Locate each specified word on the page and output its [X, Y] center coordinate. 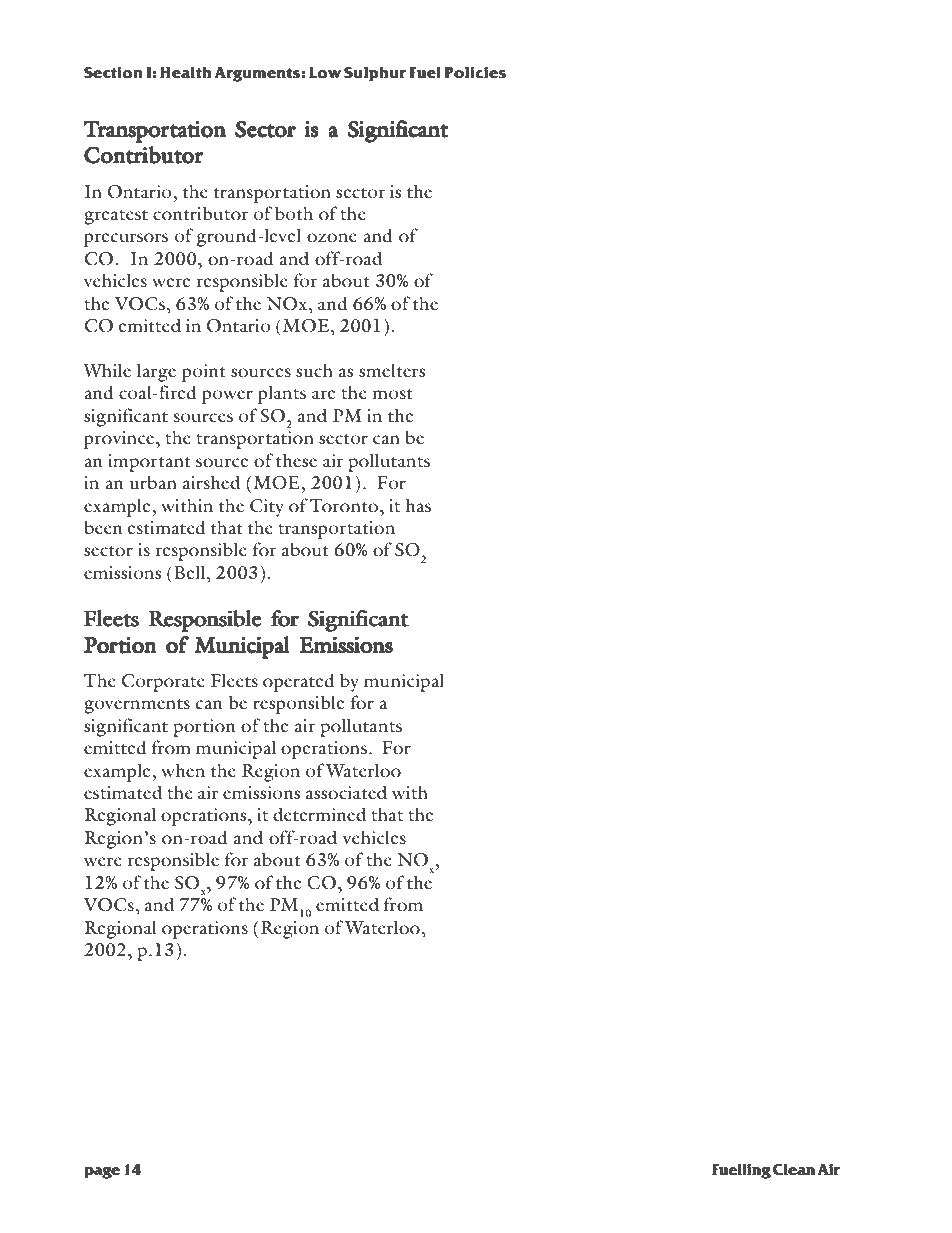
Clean [793, 1170]
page [102, 1173]
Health [185, 73]
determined [319, 814]
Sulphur [375, 74]
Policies [475, 72]
